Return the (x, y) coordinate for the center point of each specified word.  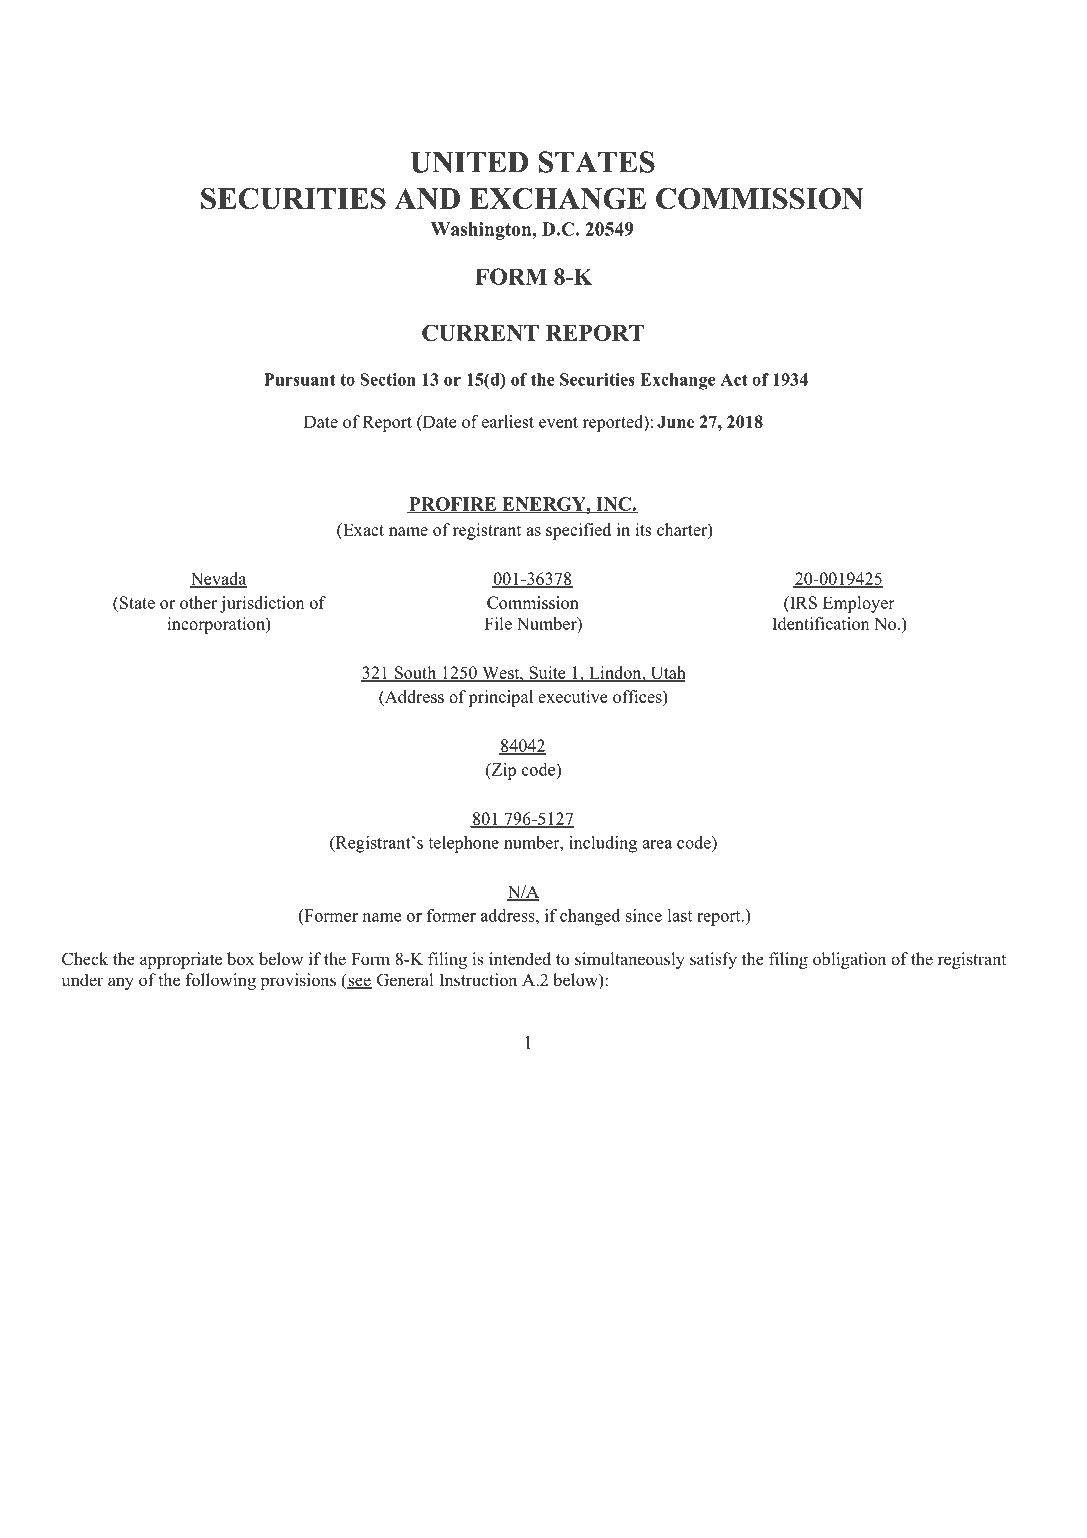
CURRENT (480, 332)
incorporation (217, 625)
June (675, 421)
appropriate (181, 960)
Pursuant (300, 379)
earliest (508, 421)
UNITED (469, 162)
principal (501, 698)
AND (427, 198)
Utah (667, 674)
